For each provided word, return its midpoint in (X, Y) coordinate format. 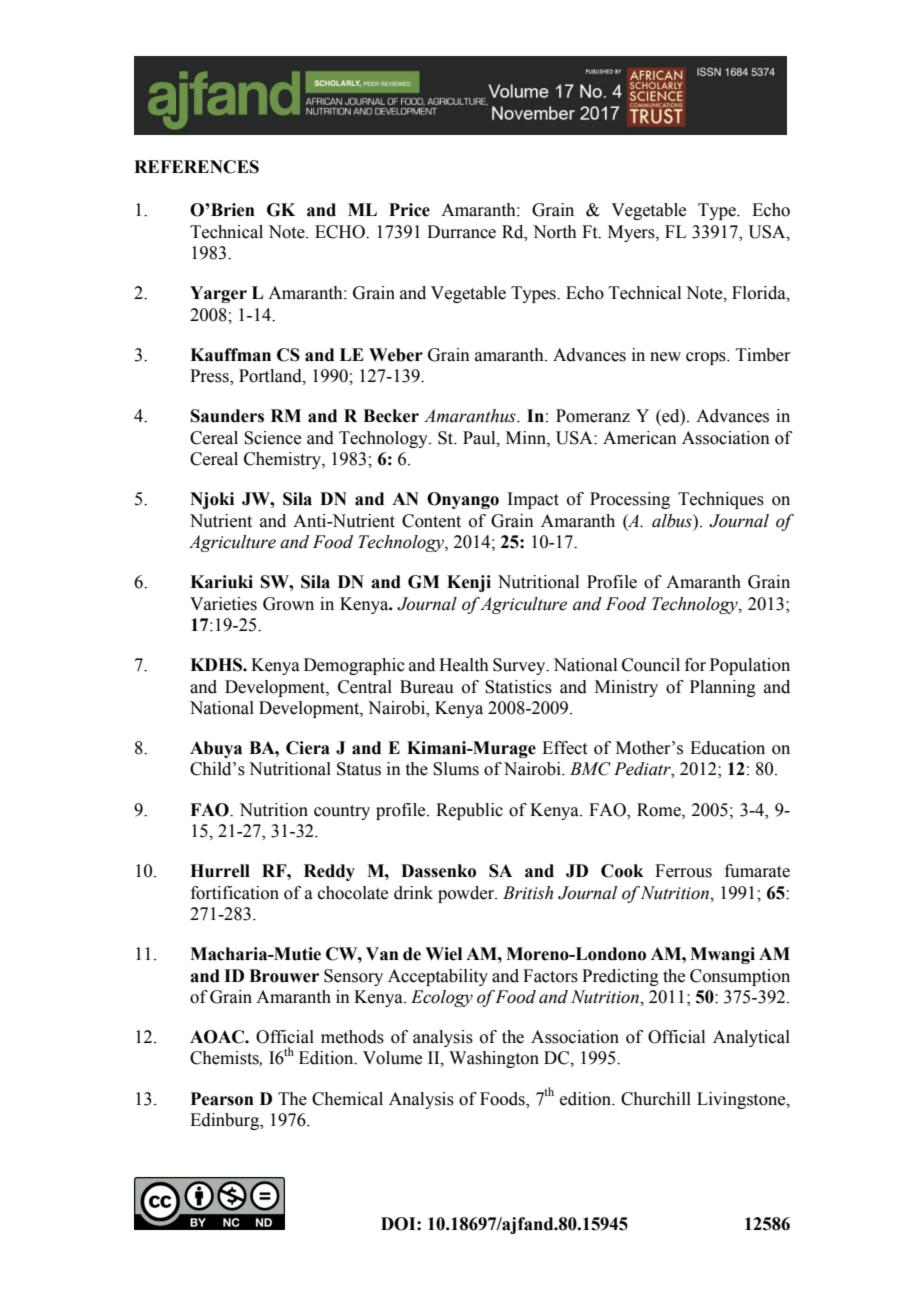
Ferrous (683, 871)
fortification (235, 893)
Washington (494, 1059)
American (640, 438)
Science (272, 438)
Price (409, 210)
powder (467, 894)
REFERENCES (196, 167)
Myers (632, 233)
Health (464, 665)
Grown (288, 604)
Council (651, 665)
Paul (480, 438)
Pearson (222, 1099)
